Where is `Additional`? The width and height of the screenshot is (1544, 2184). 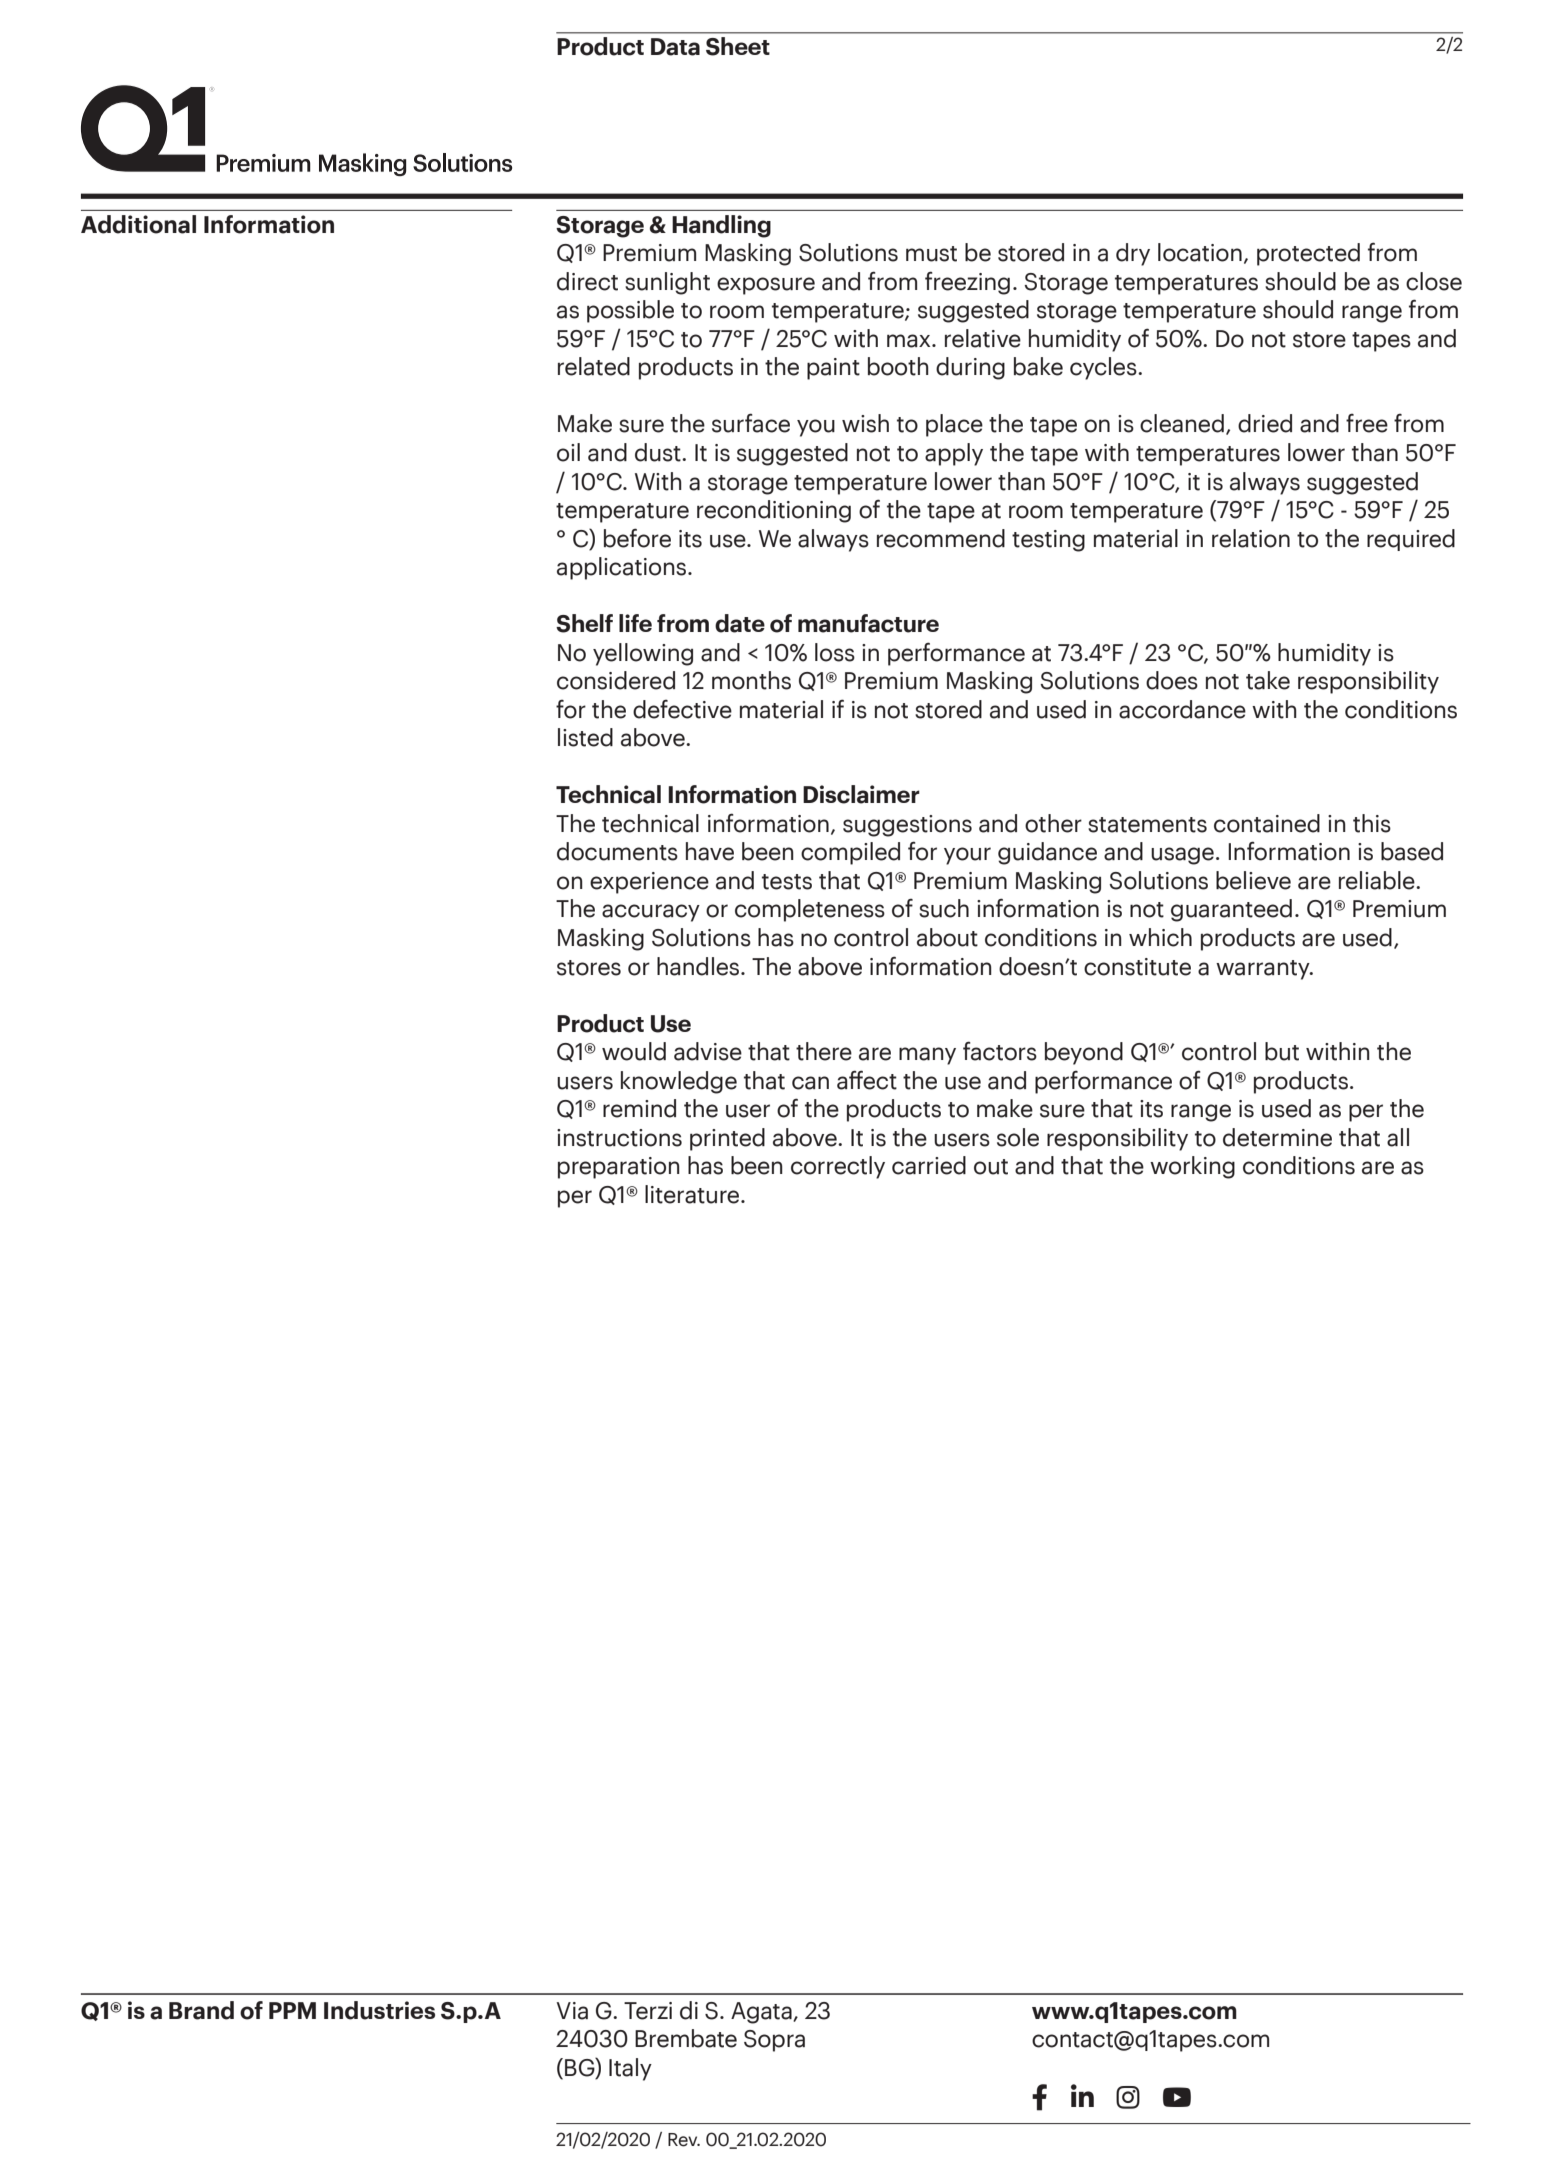 Additional is located at coordinates (138, 224).
